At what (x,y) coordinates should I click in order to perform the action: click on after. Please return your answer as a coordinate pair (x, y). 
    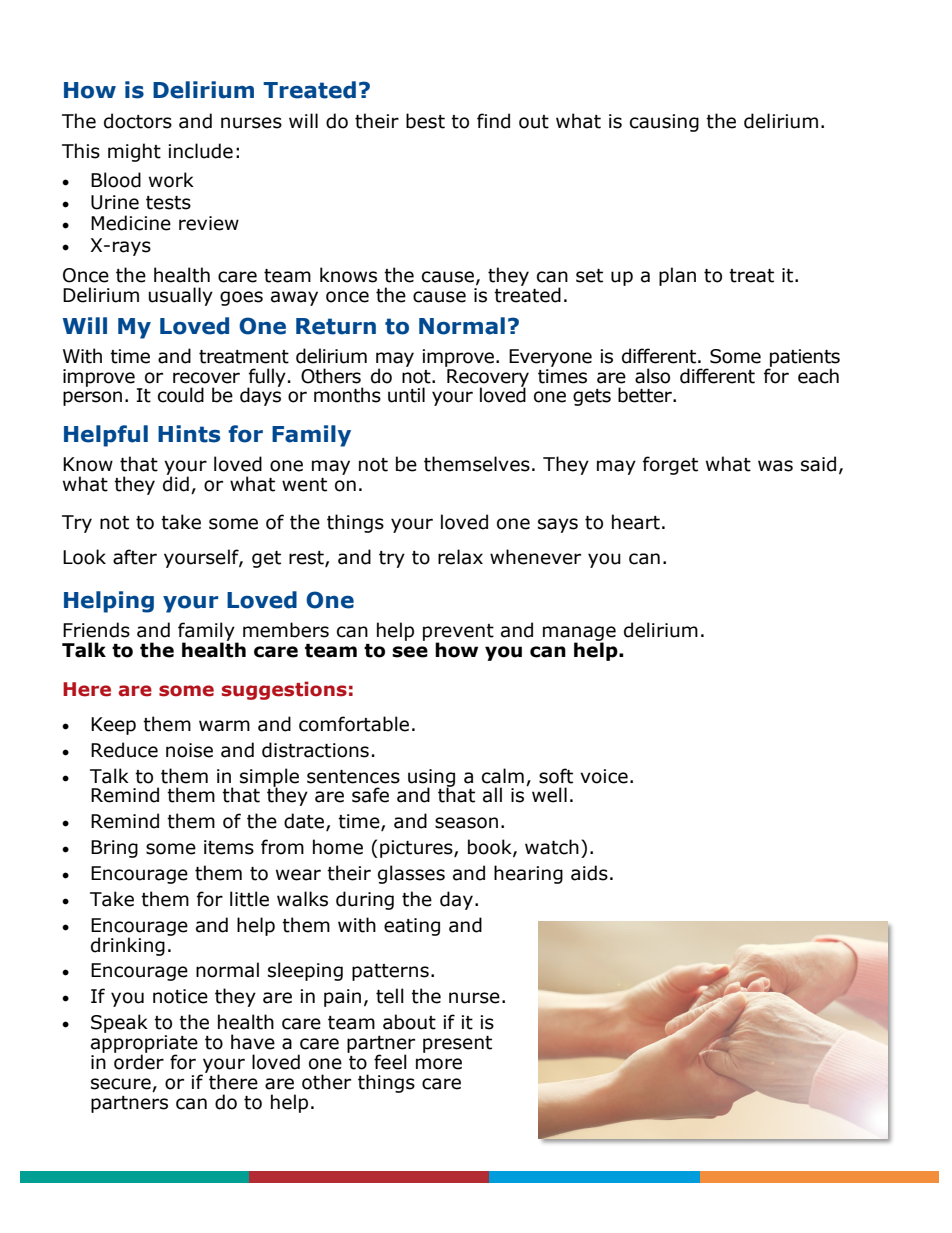
    Looking at the image, I should click on (135, 557).
